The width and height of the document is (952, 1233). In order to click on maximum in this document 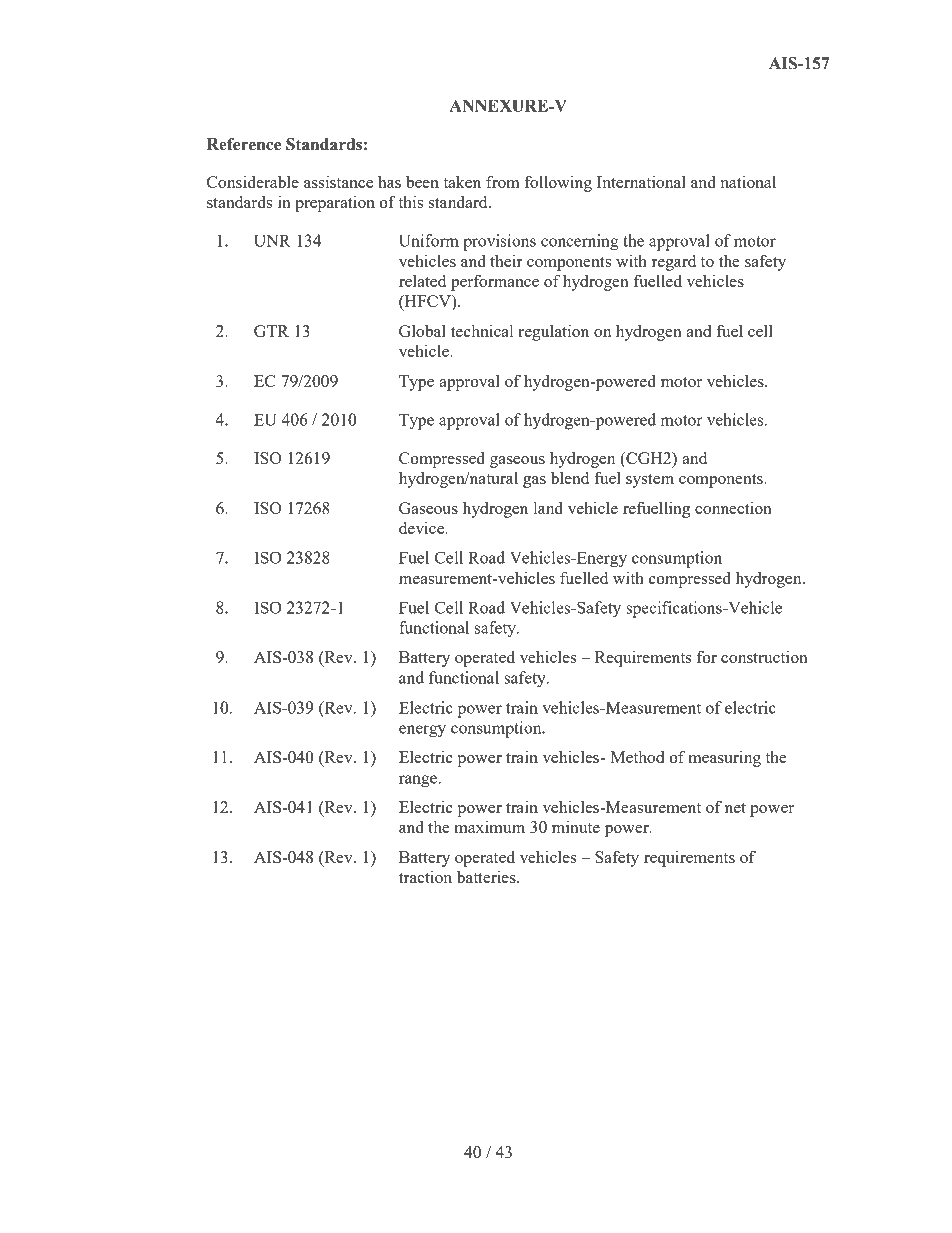, I will do `click(489, 827)`.
